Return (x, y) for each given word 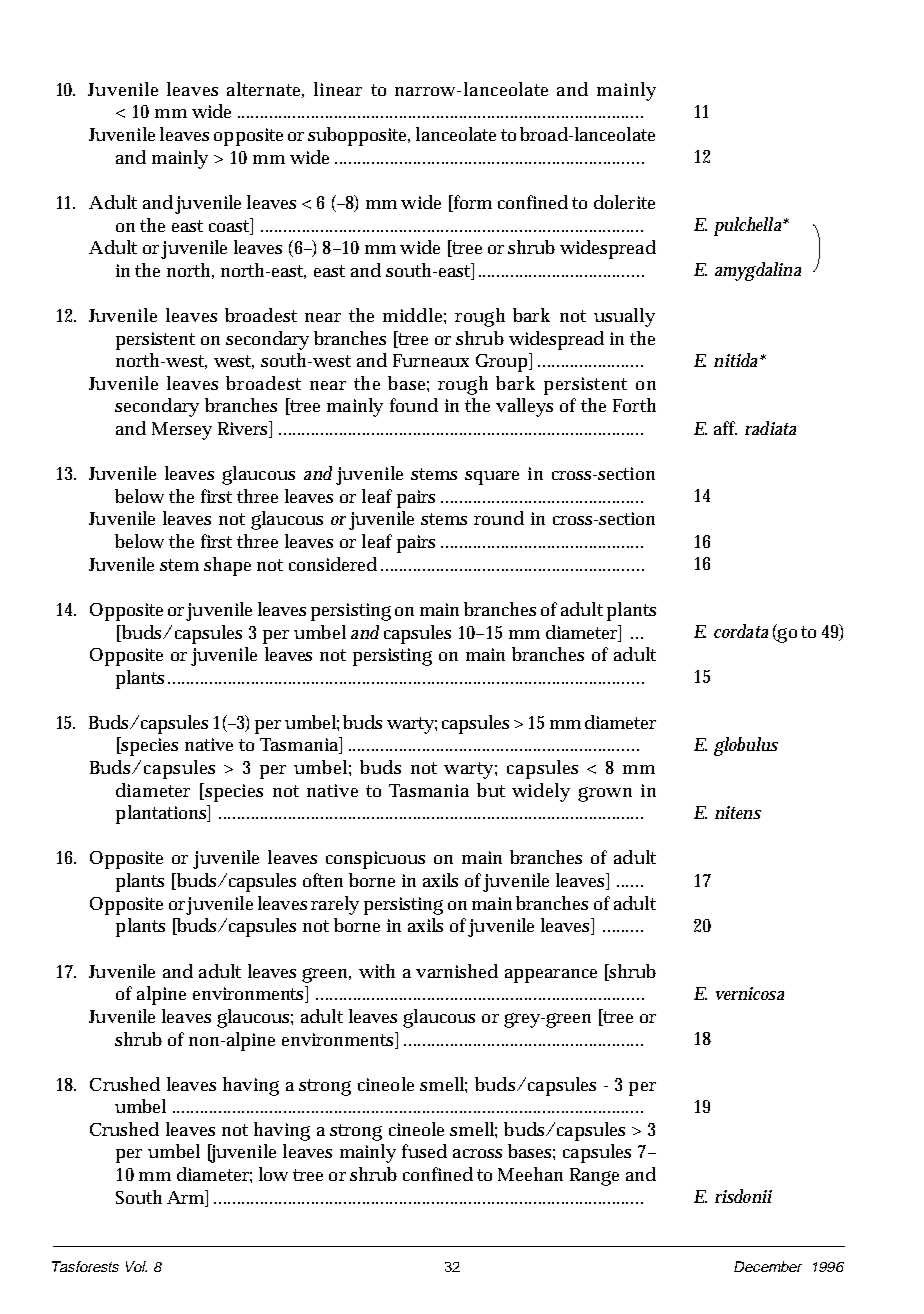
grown (605, 794)
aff (725, 428)
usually (624, 317)
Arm (187, 1198)
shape (227, 566)
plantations (163, 814)
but (491, 790)
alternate (265, 90)
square (492, 478)
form (471, 203)
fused (424, 1151)
